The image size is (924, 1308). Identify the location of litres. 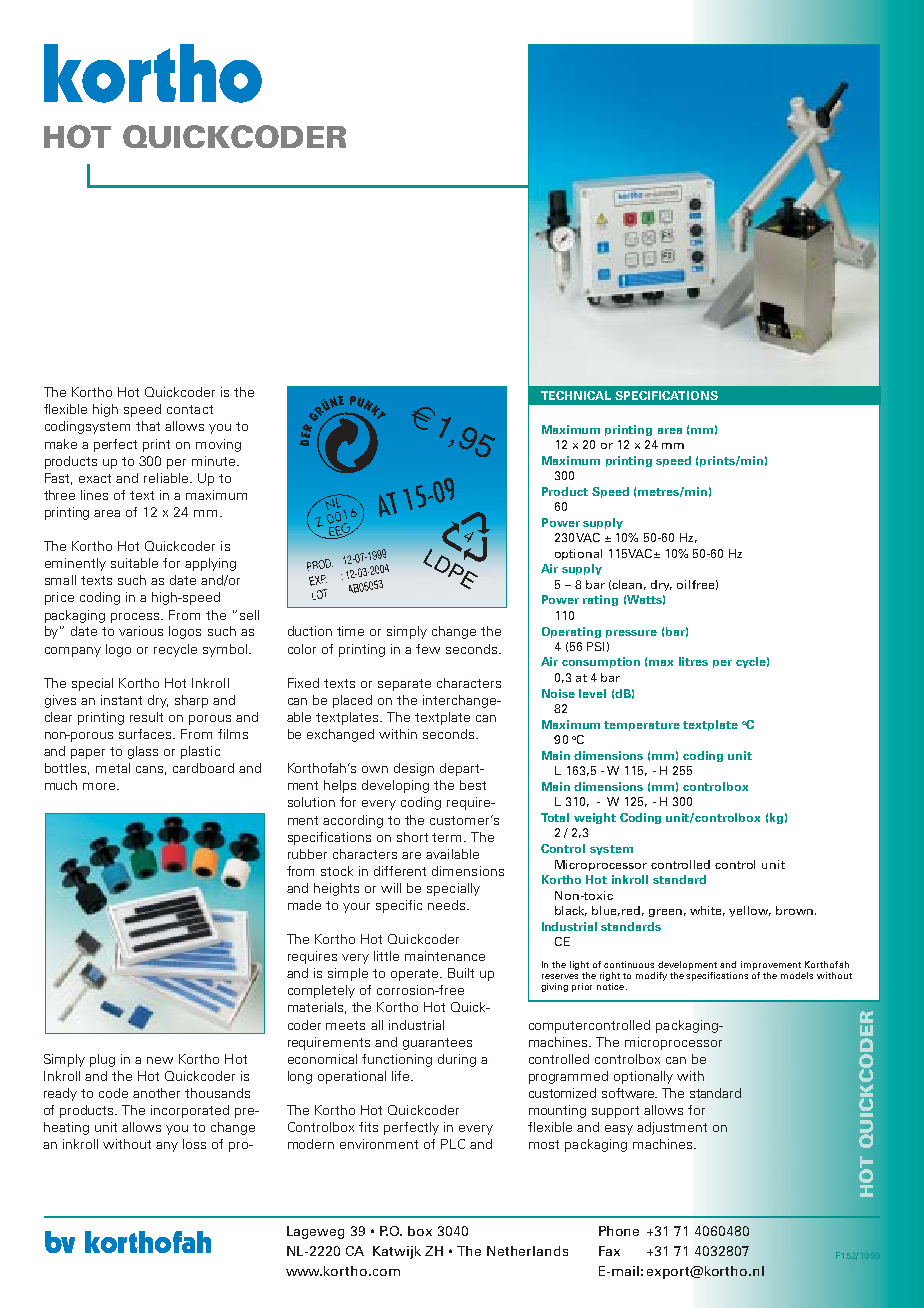
(693, 661).
